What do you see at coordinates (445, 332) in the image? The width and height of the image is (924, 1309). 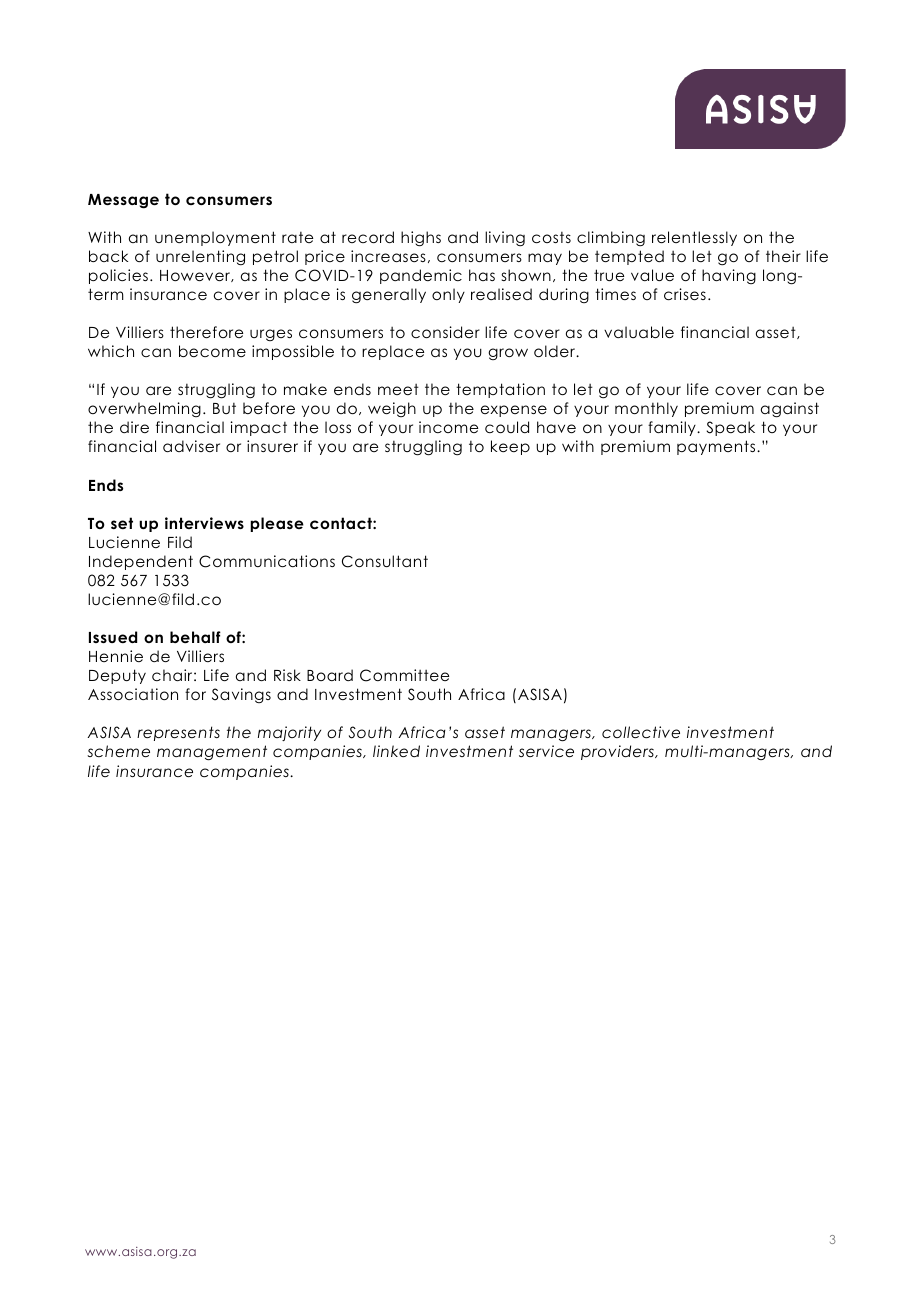 I see `consider` at bounding box center [445, 332].
